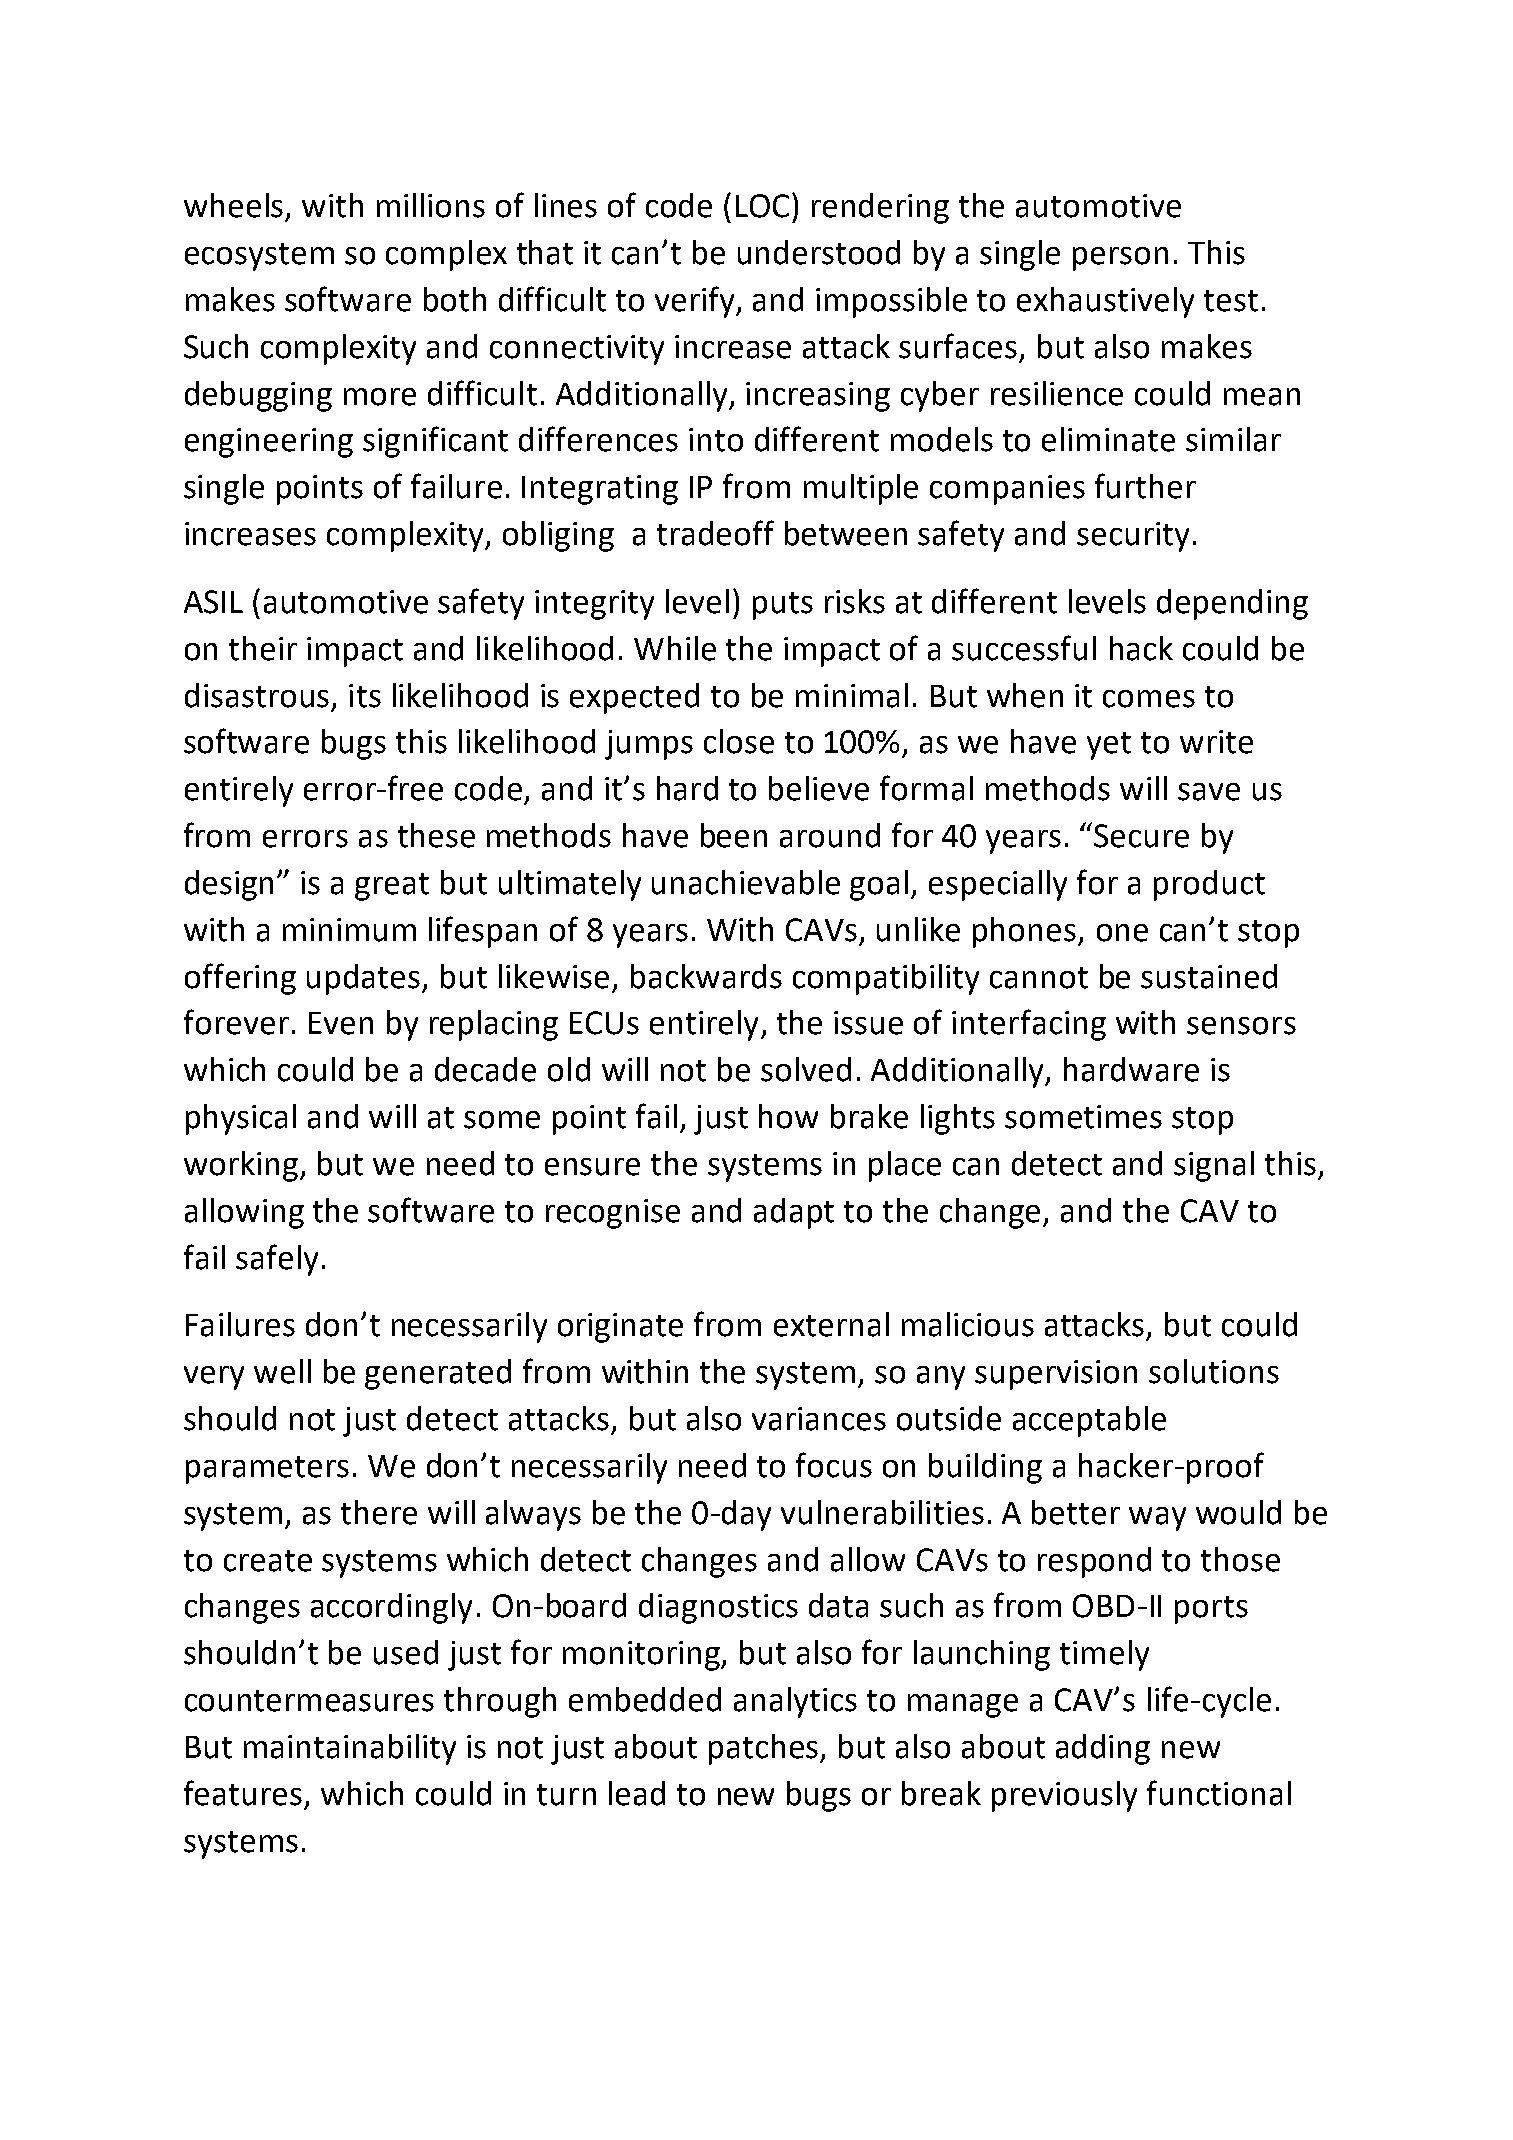 The image size is (1513, 2140). Describe the element at coordinates (1120, 259) in the screenshot. I see `person` at that location.
